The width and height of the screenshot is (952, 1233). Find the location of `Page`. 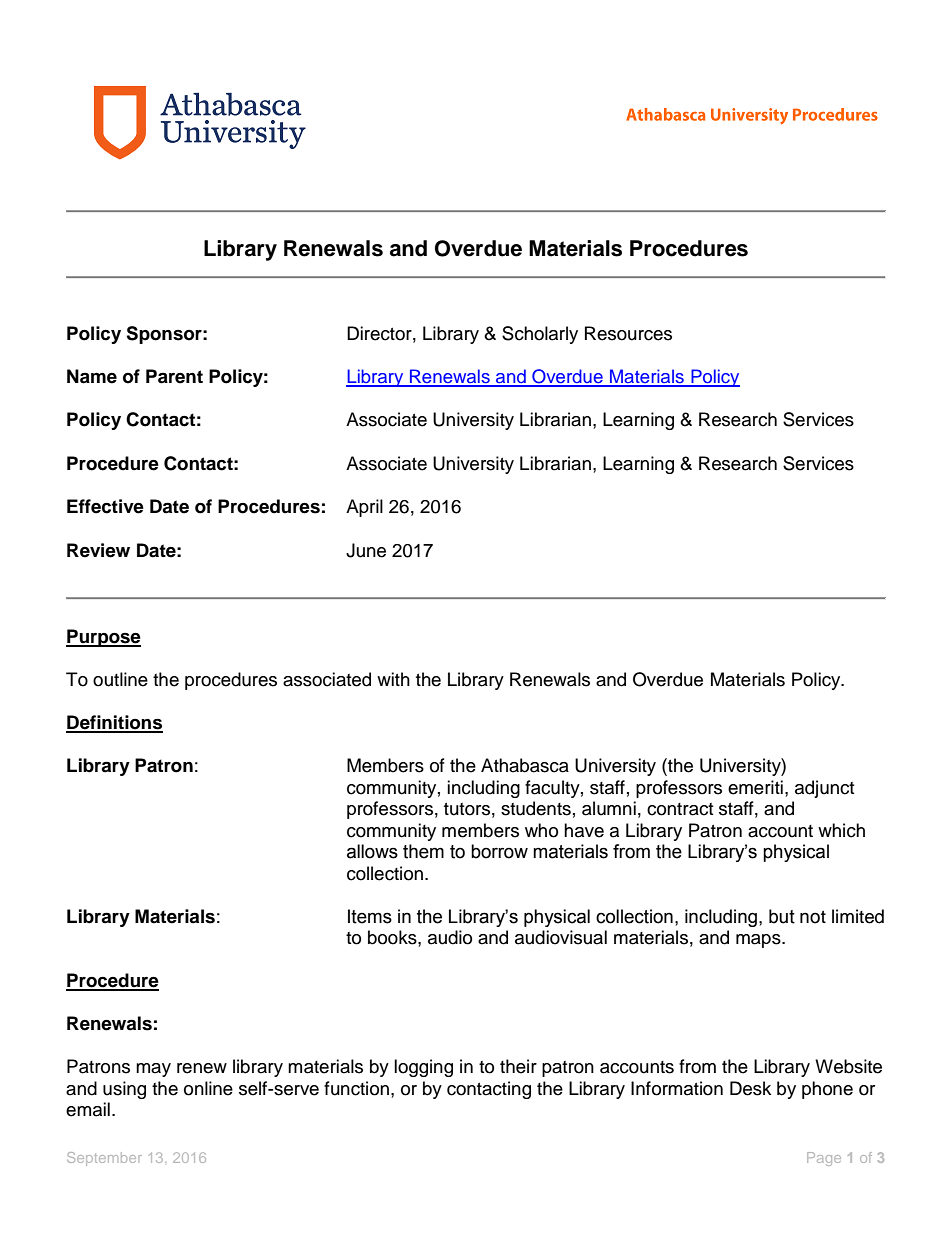

Page is located at coordinates (824, 1159).
